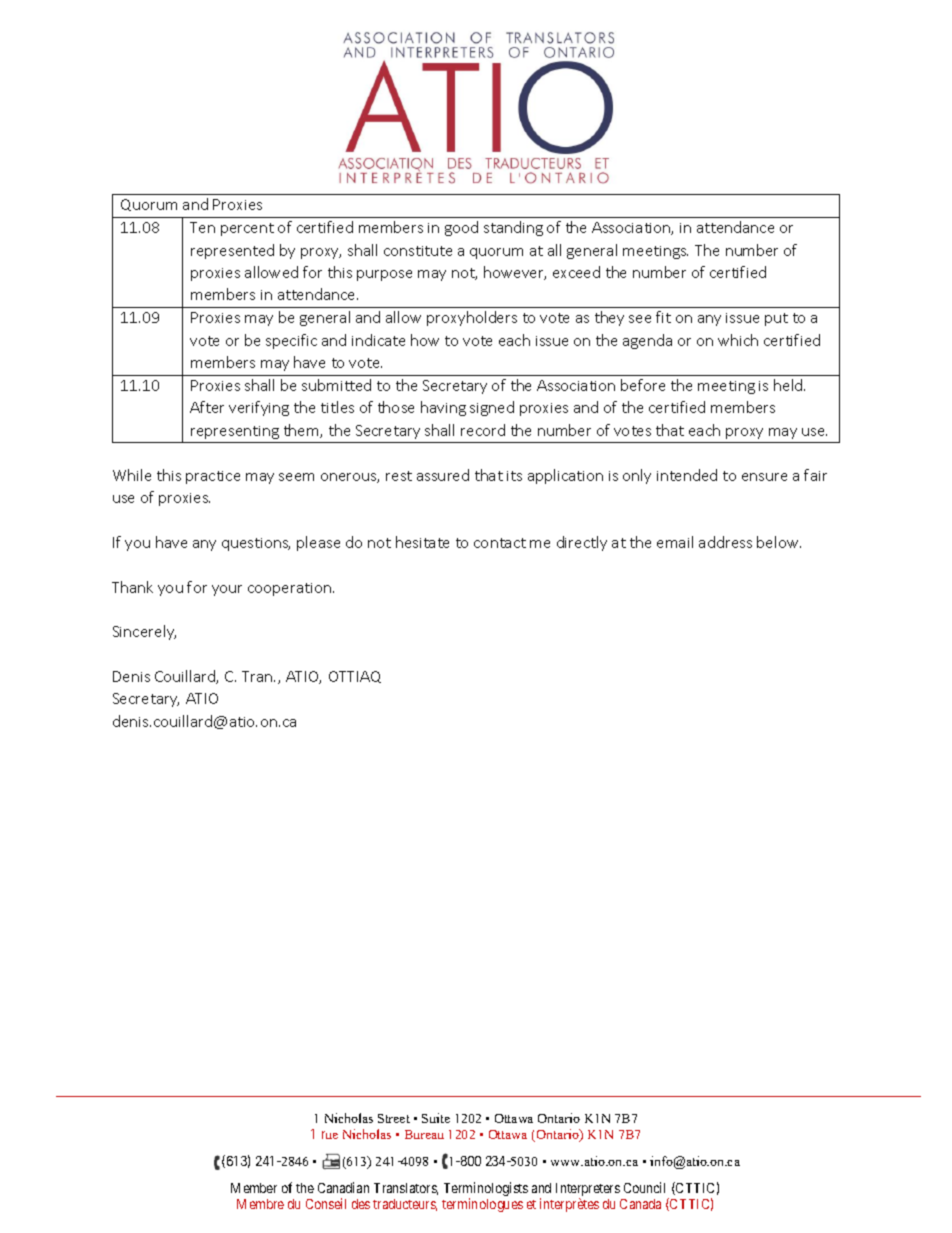 This document has height=1233, width=952. I want to click on Sincerely, so click(144, 632).
